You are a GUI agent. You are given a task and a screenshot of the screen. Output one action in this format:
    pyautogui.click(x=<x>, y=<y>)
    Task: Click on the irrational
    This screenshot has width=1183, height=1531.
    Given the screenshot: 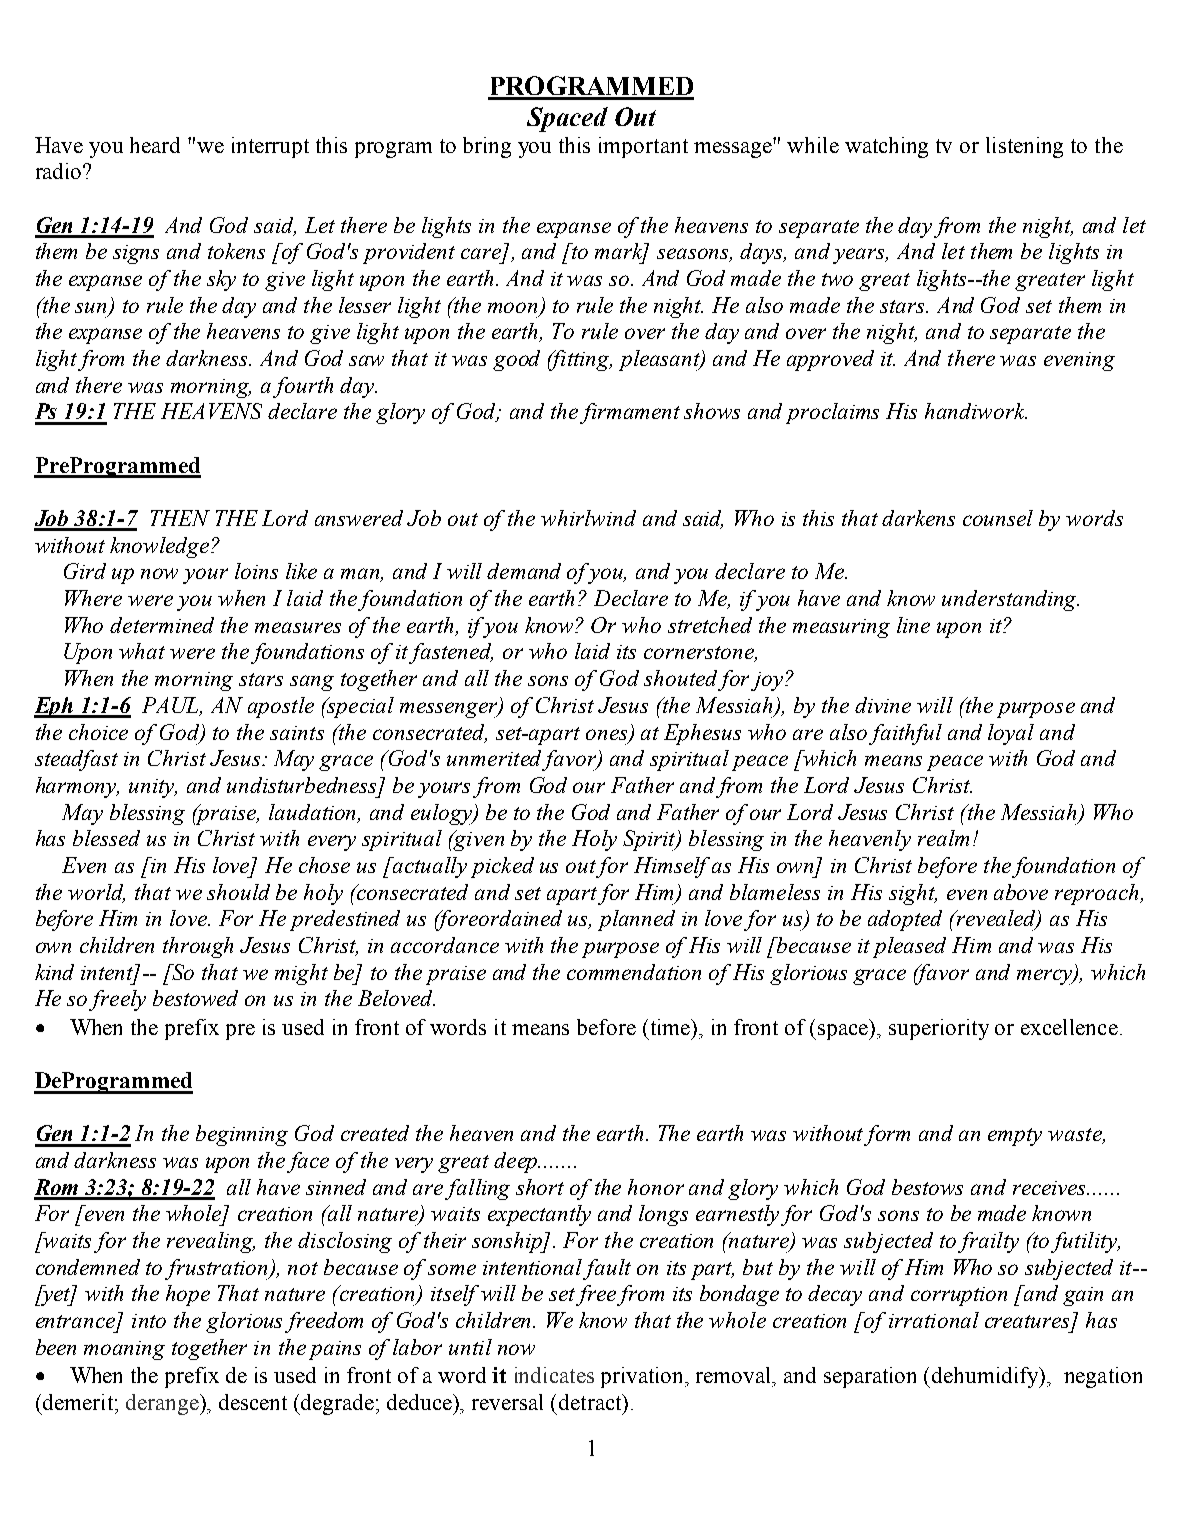 What is the action you would take?
    pyautogui.click(x=934, y=1320)
